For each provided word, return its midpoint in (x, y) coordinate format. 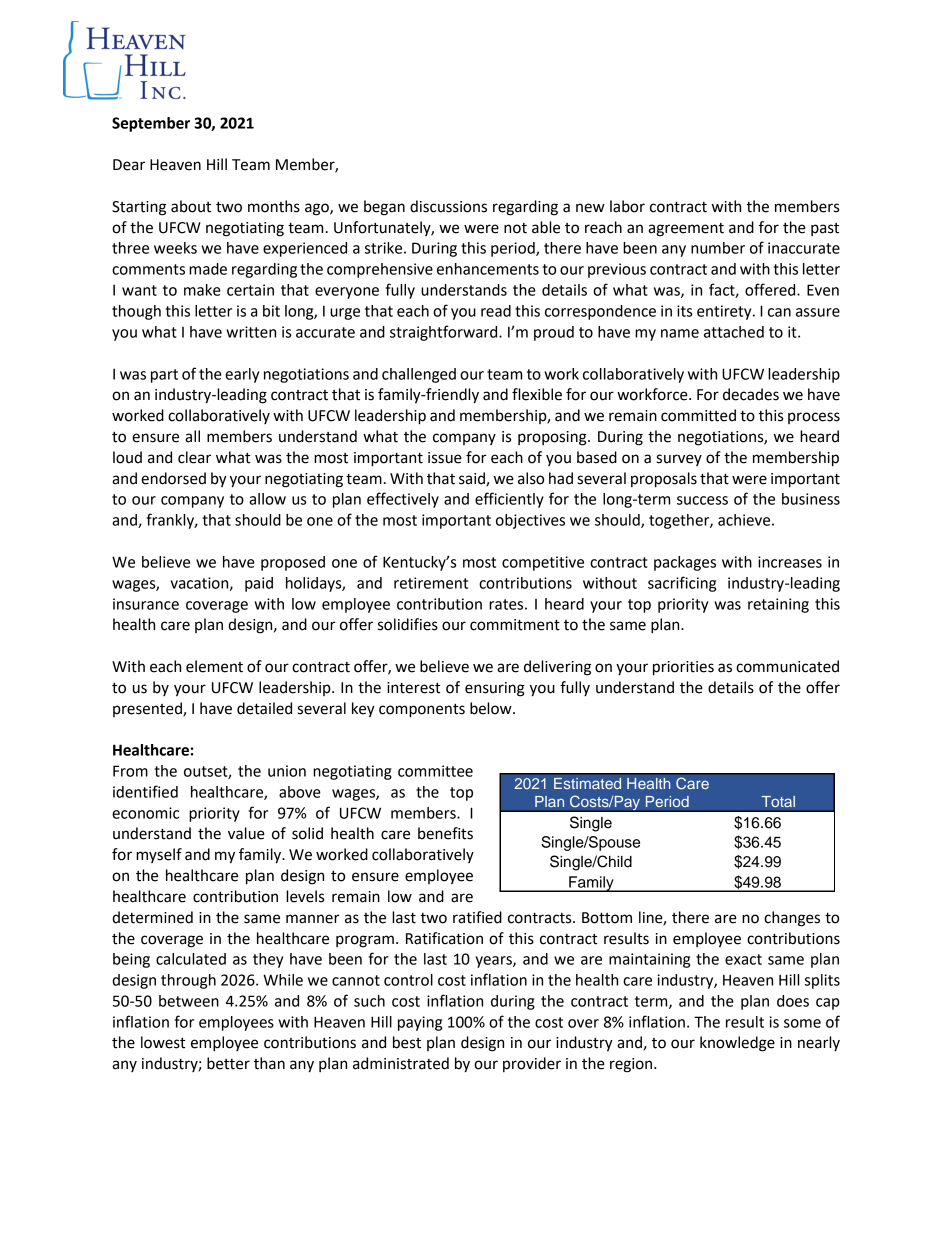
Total (778, 802)
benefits (445, 833)
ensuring (495, 689)
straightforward (445, 333)
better (228, 1063)
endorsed (173, 478)
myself (159, 855)
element (214, 666)
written (251, 332)
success (702, 500)
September (151, 124)
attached (734, 332)
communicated (787, 666)
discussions (448, 206)
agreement (686, 230)
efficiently (509, 500)
